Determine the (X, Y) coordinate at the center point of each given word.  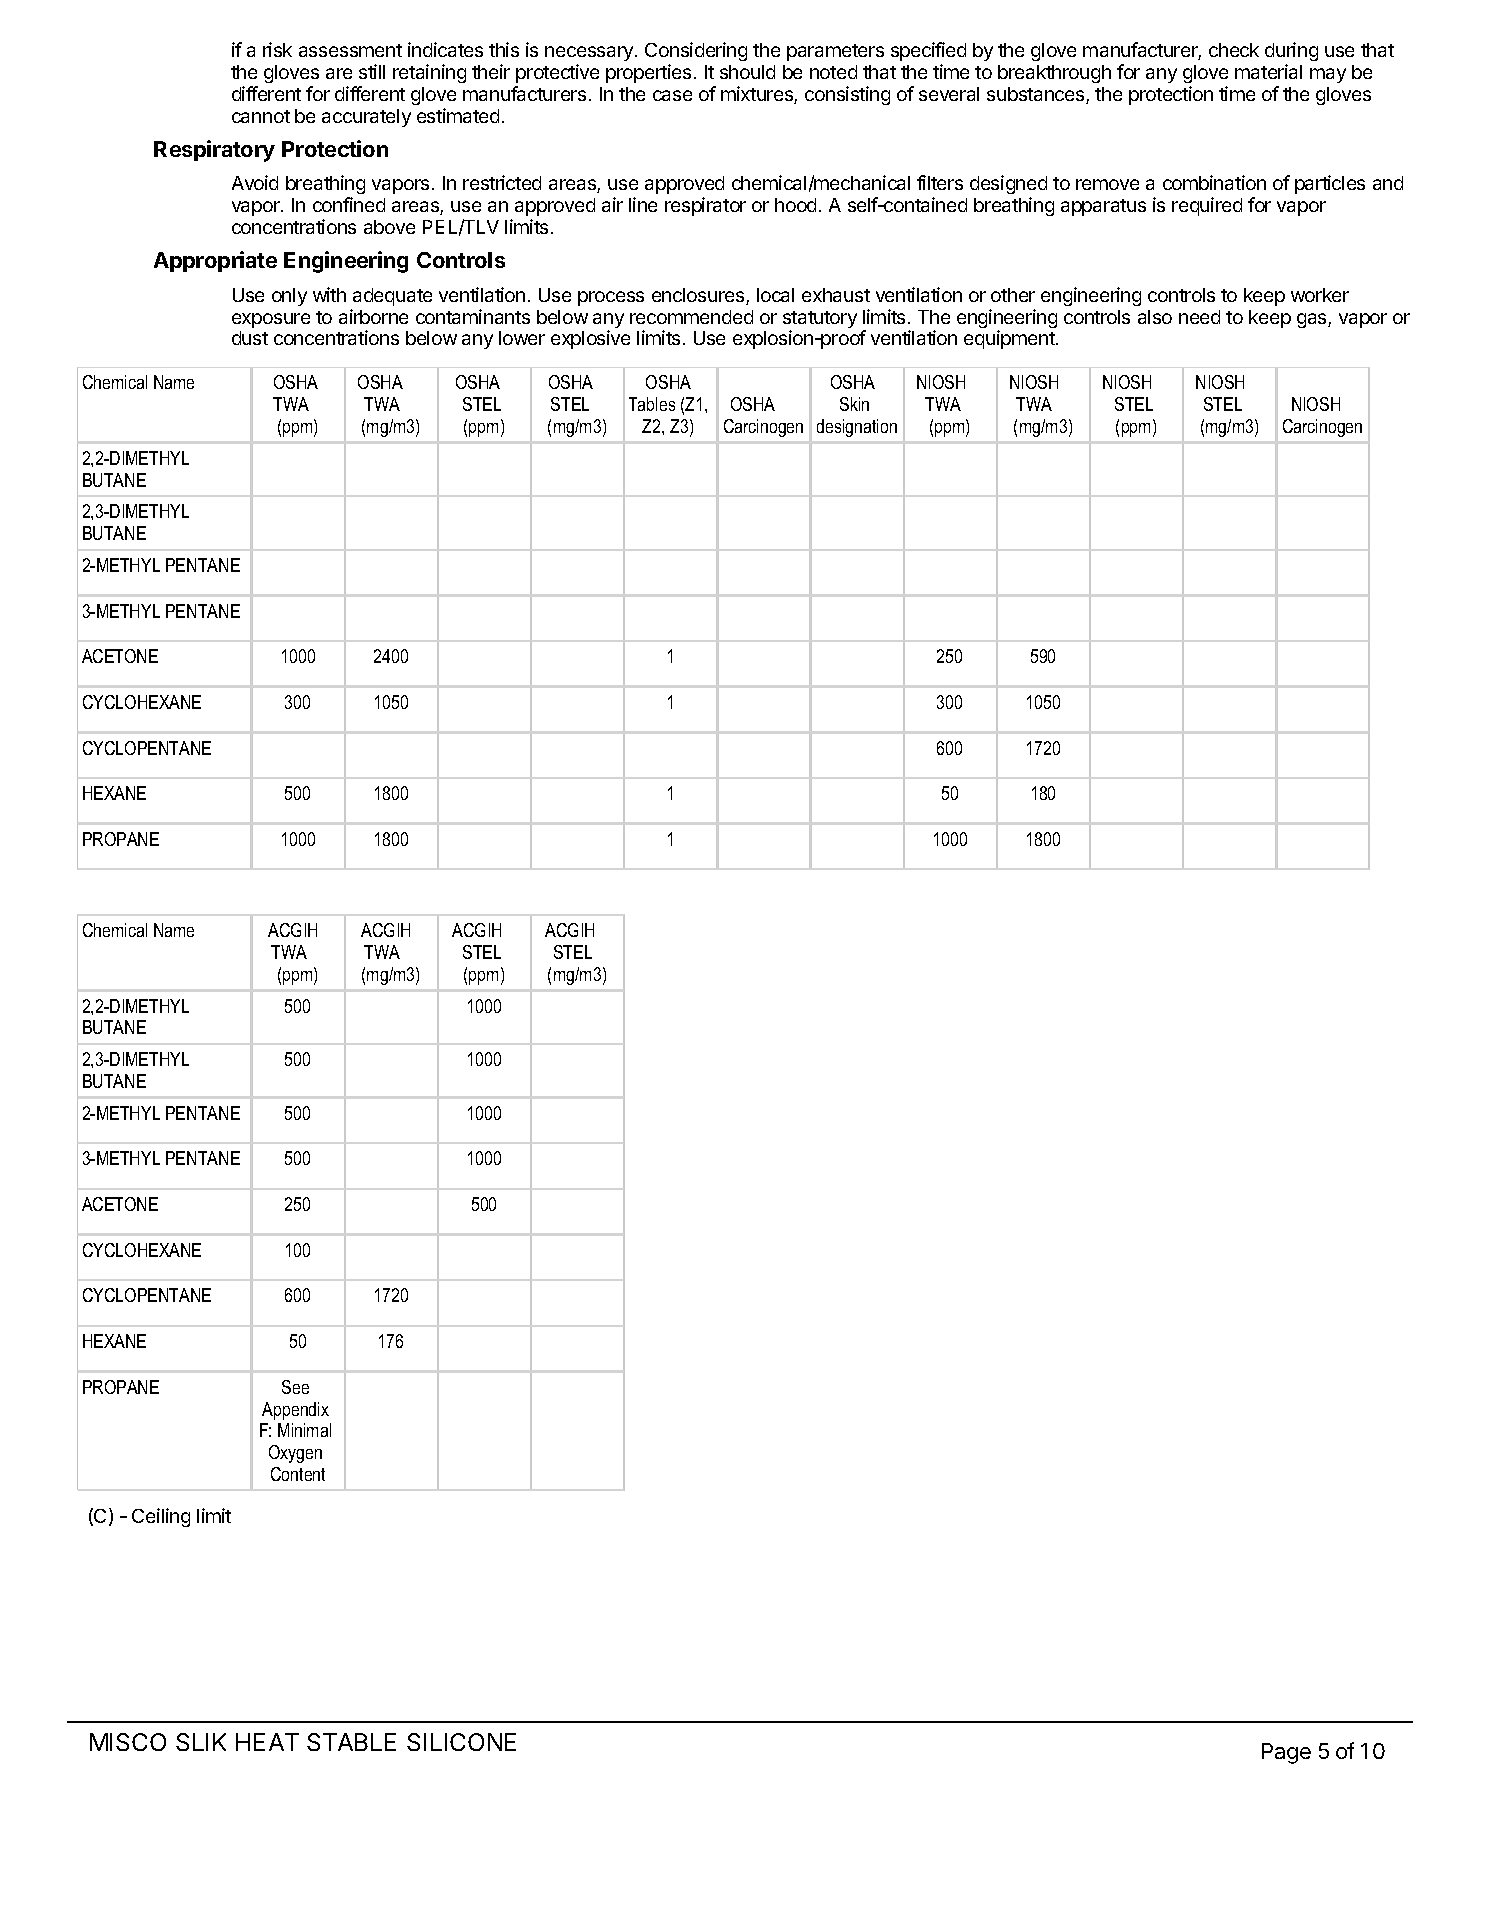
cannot (261, 116)
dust (250, 338)
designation (857, 428)
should (747, 72)
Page (1286, 1753)
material (1268, 71)
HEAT (267, 1742)
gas (1313, 320)
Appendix (295, 1411)
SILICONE (461, 1742)
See (295, 1387)
